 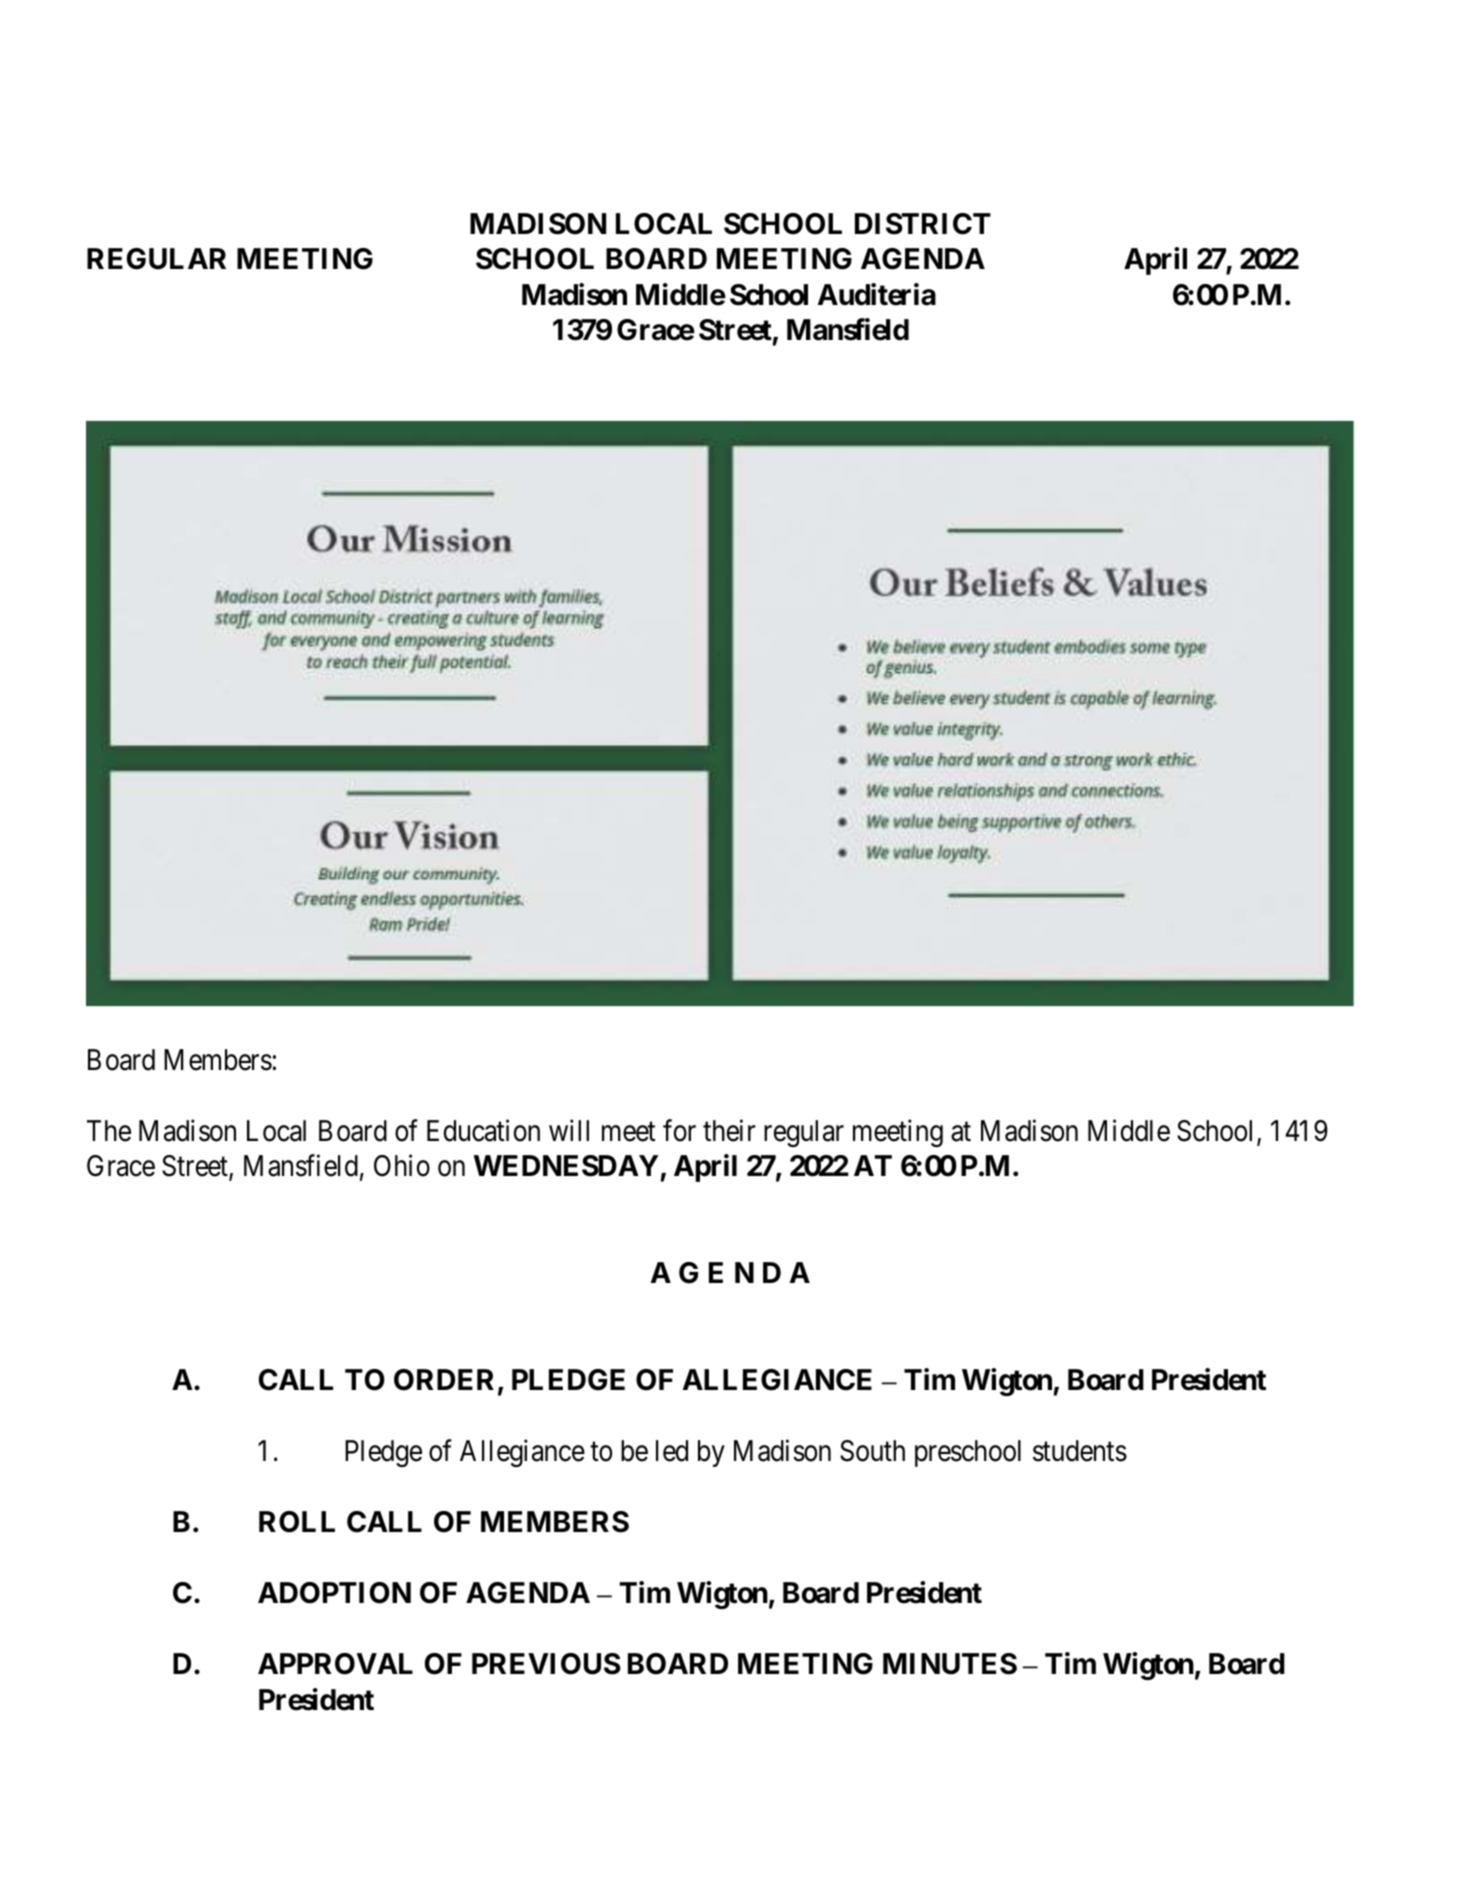 I want to click on South, so click(x=872, y=1451).
